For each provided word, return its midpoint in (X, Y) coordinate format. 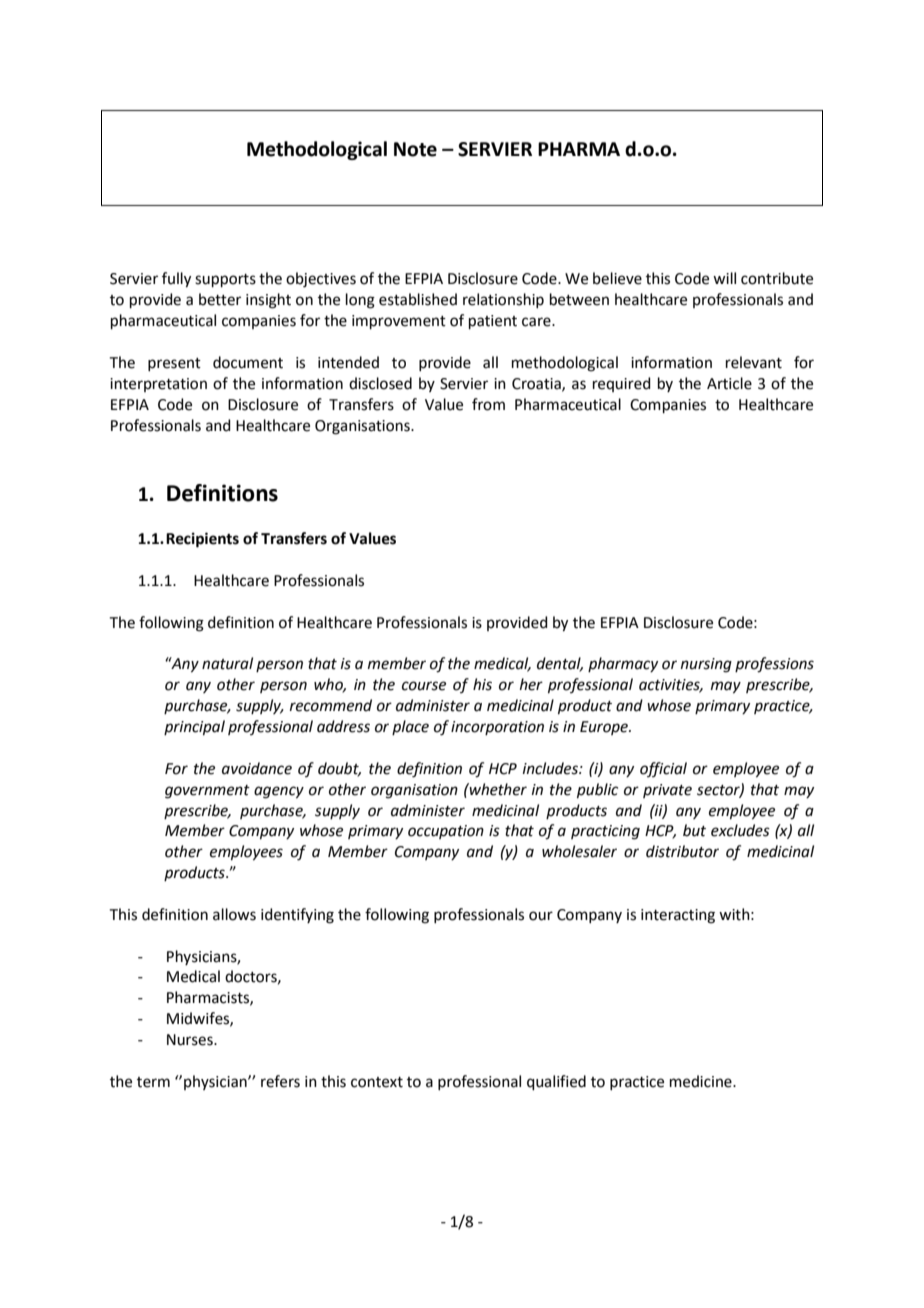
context (377, 1082)
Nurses (191, 1040)
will (724, 278)
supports (225, 280)
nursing (706, 665)
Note (415, 149)
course (424, 686)
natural (227, 663)
